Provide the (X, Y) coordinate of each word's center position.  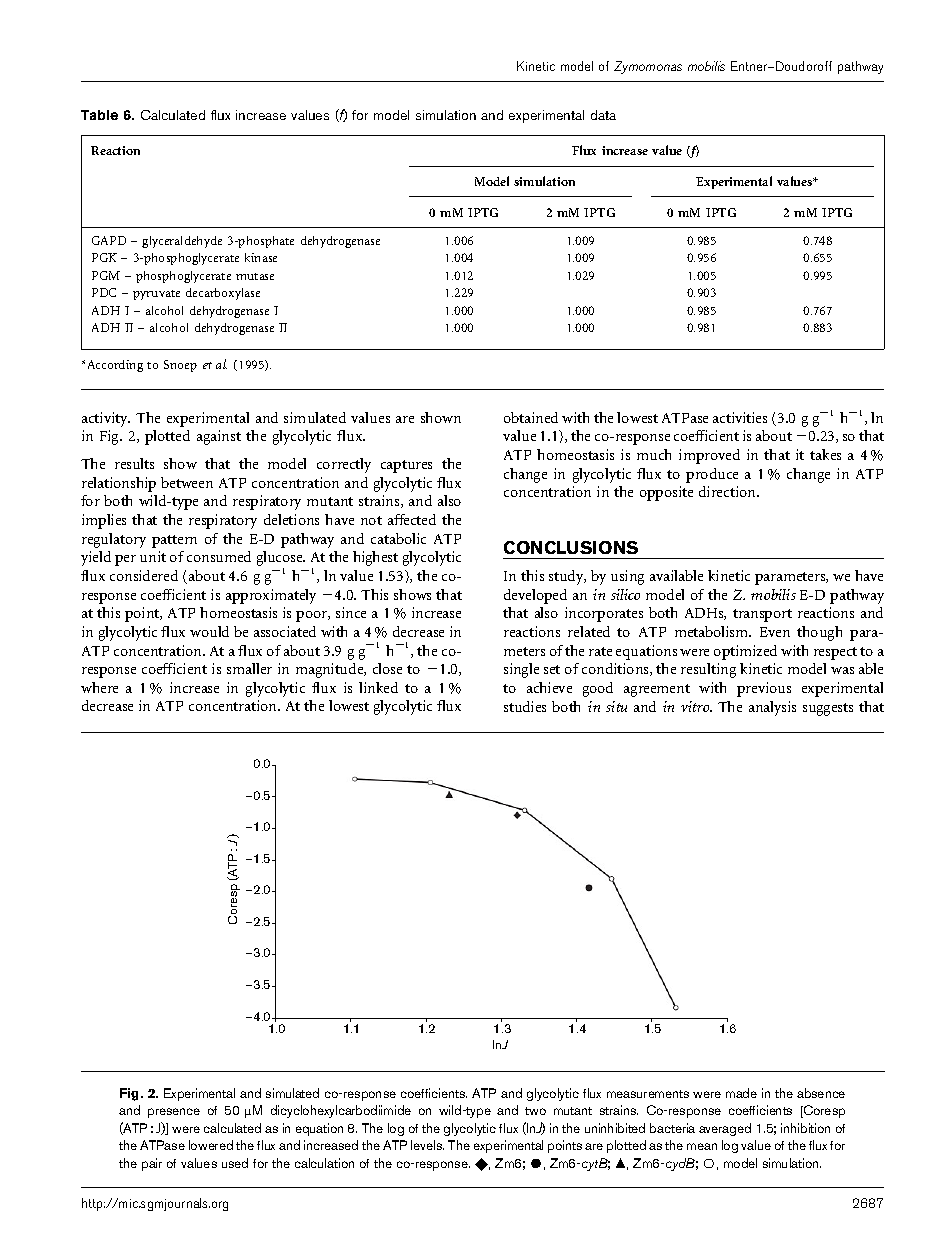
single (521, 670)
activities (740, 417)
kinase (261, 257)
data (603, 115)
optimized (745, 652)
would (209, 631)
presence (174, 1113)
